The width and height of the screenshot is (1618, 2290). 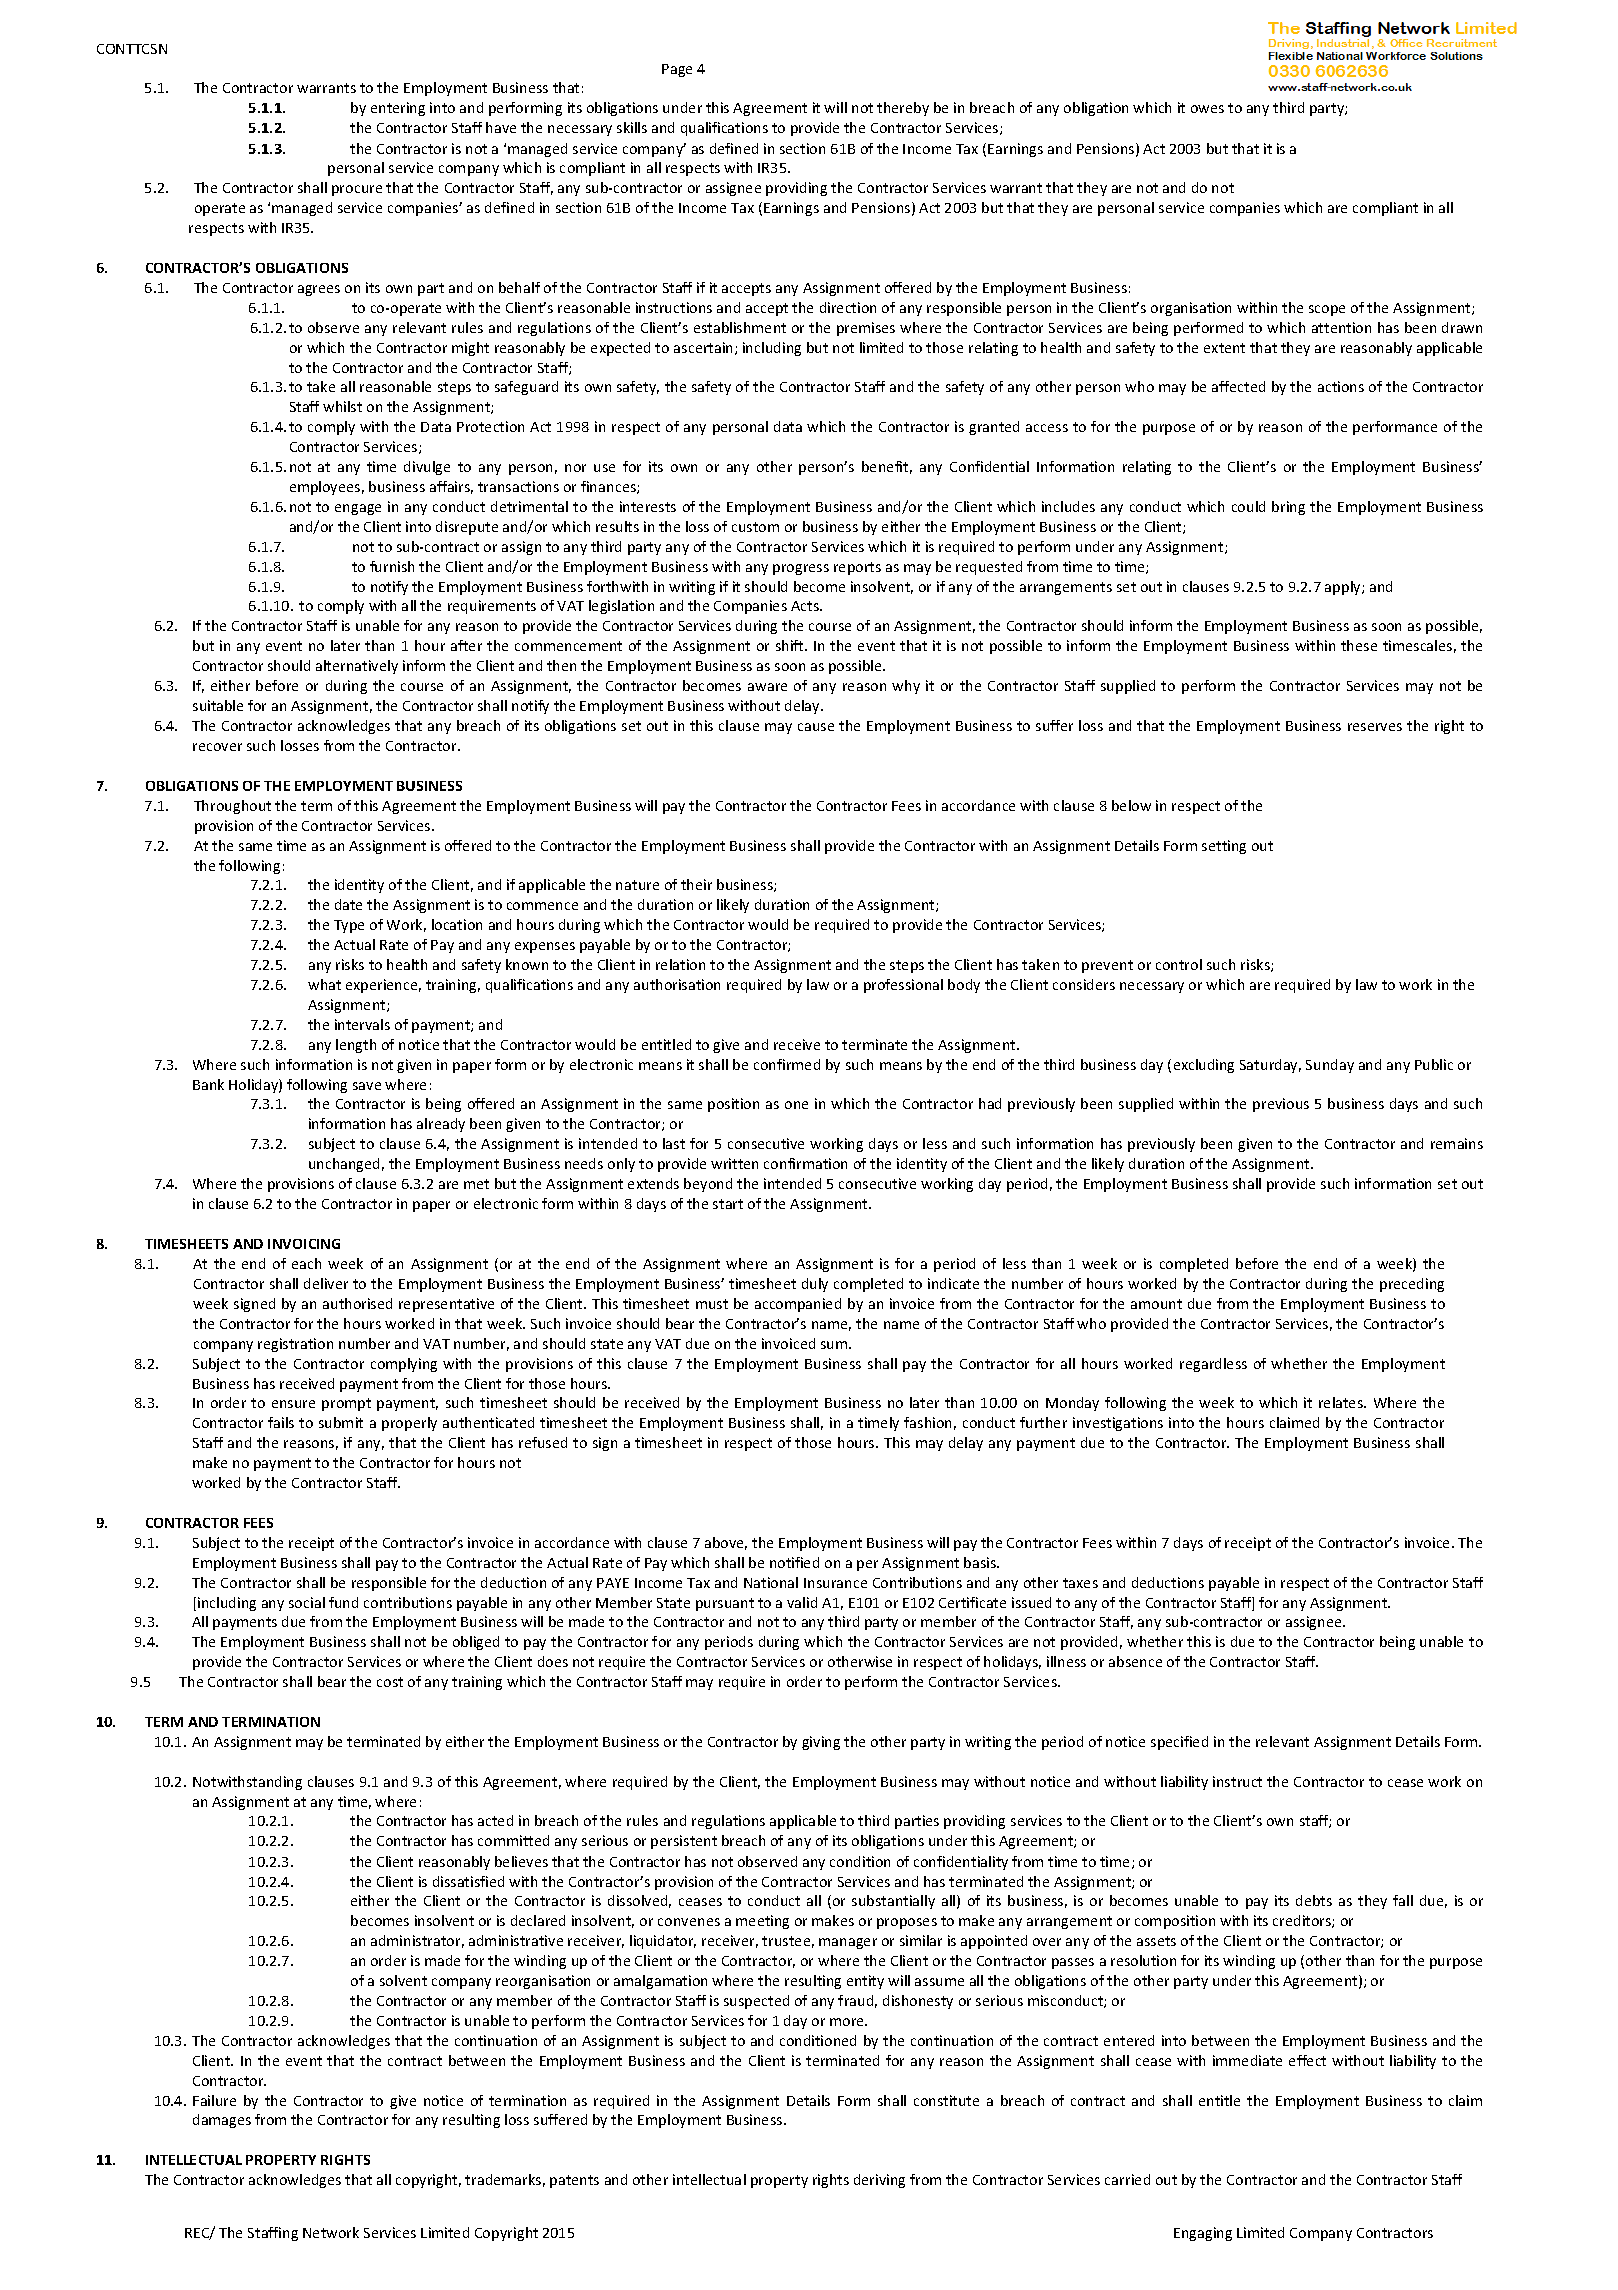 What do you see at coordinates (341, 1422) in the screenshot?
I see `submit` at bounding box center [341, 1422].
